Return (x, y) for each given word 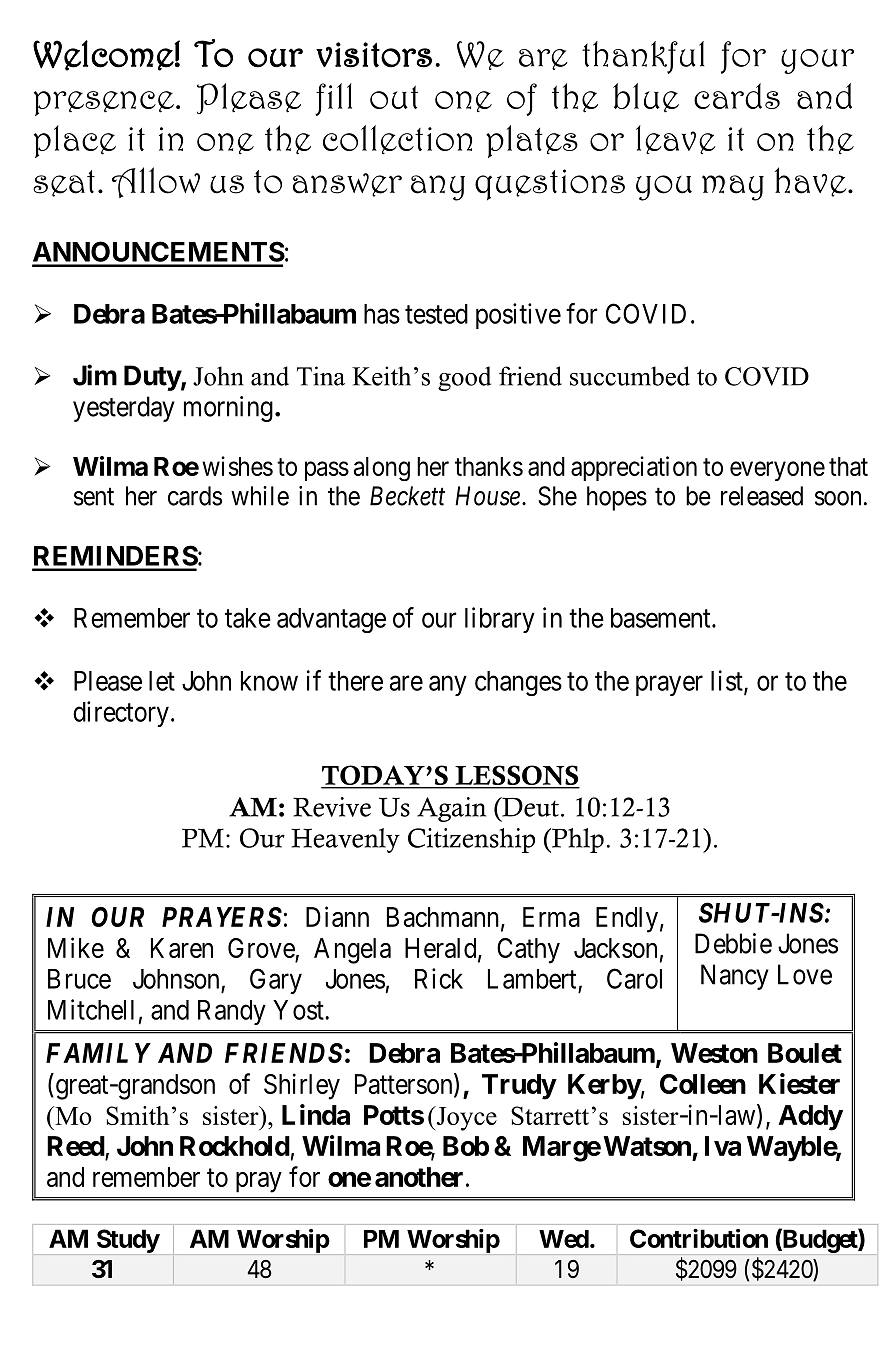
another (419, 1177)
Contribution (699, 1238)
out (394, 97)
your (817, 61)
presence (104, 103)
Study (128, 1241)
